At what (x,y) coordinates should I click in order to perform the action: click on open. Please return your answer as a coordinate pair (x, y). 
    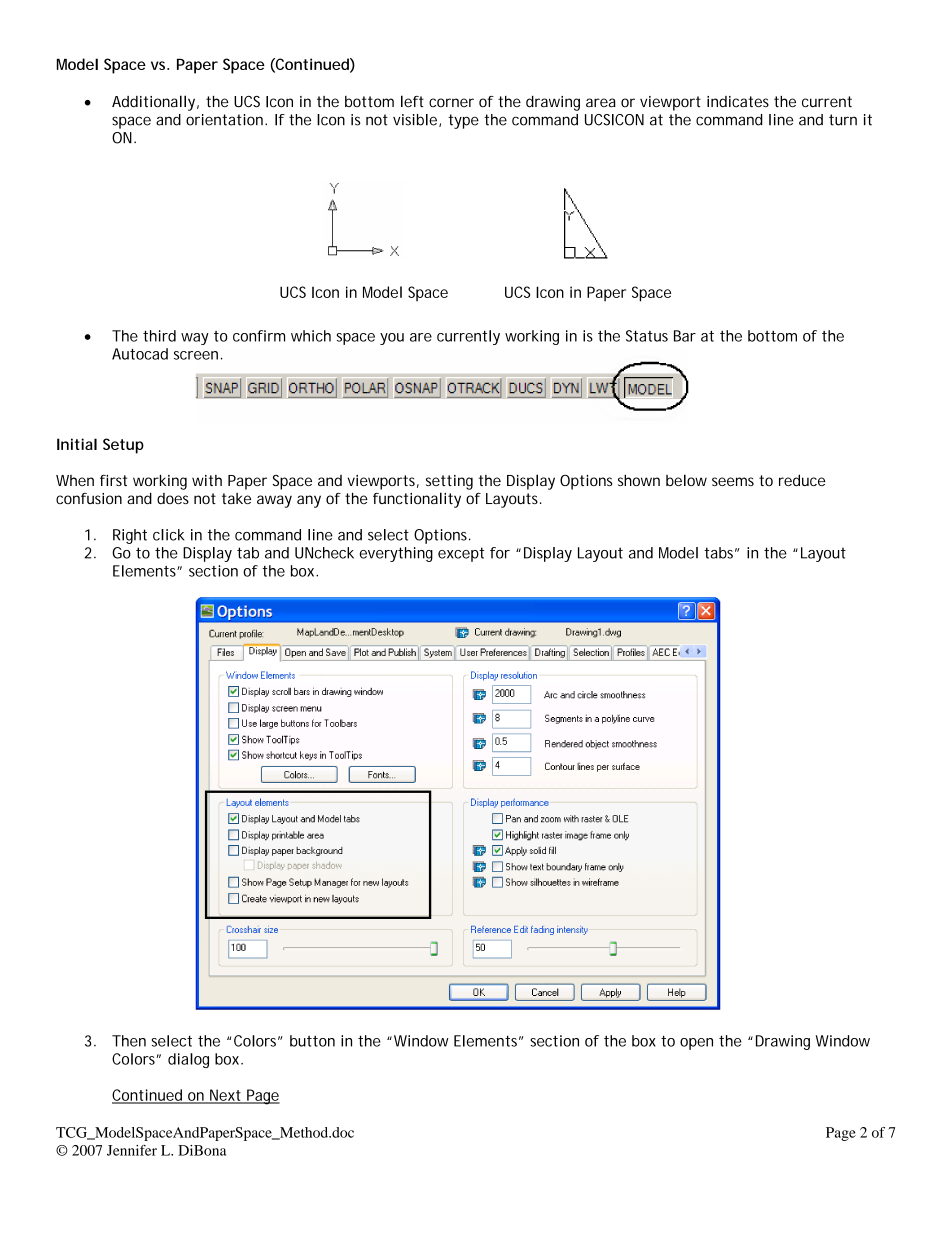
    Looking at the image, I should click on (696, 1044).
